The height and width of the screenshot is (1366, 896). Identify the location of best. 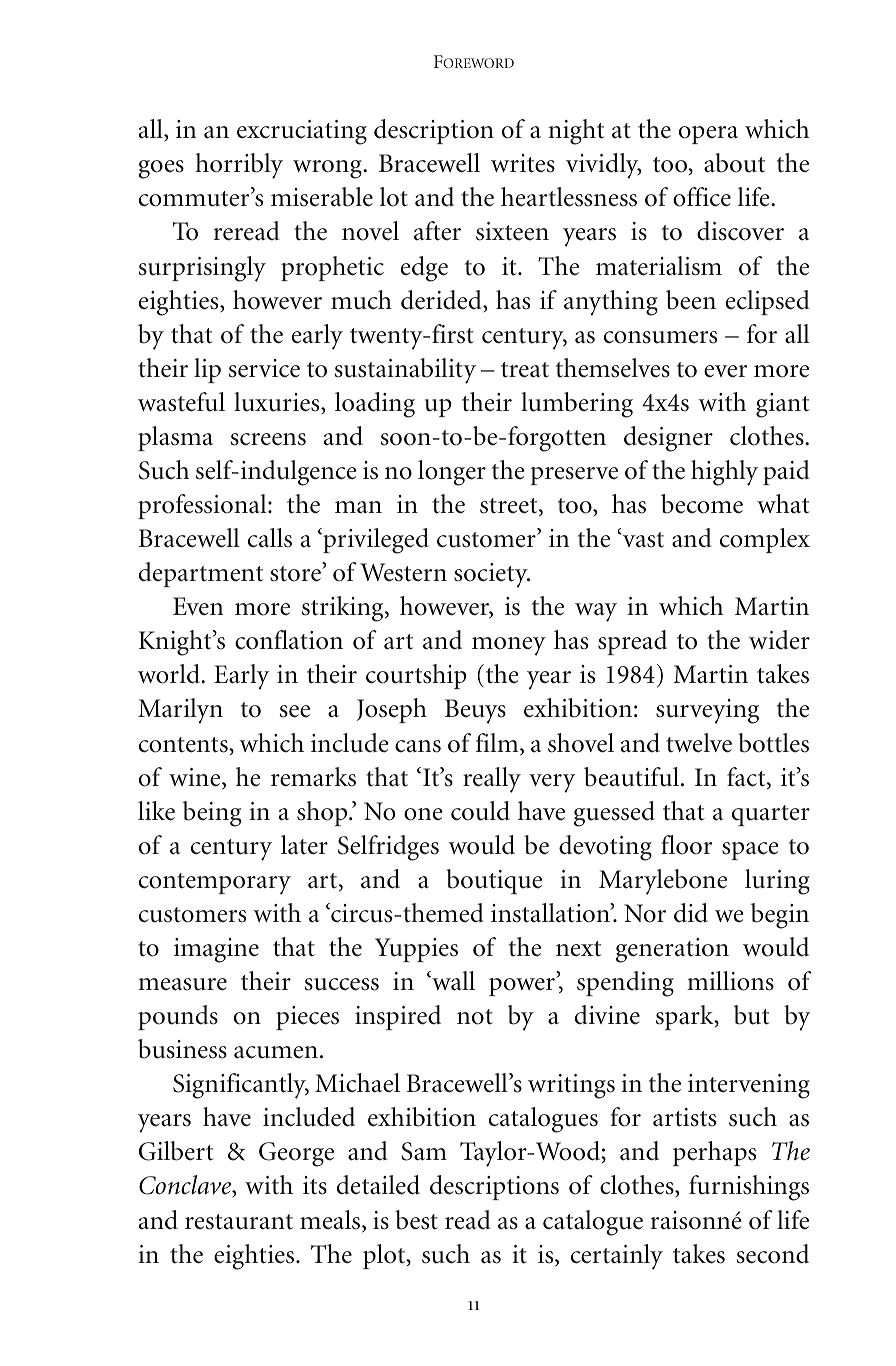
(416, 1220).
